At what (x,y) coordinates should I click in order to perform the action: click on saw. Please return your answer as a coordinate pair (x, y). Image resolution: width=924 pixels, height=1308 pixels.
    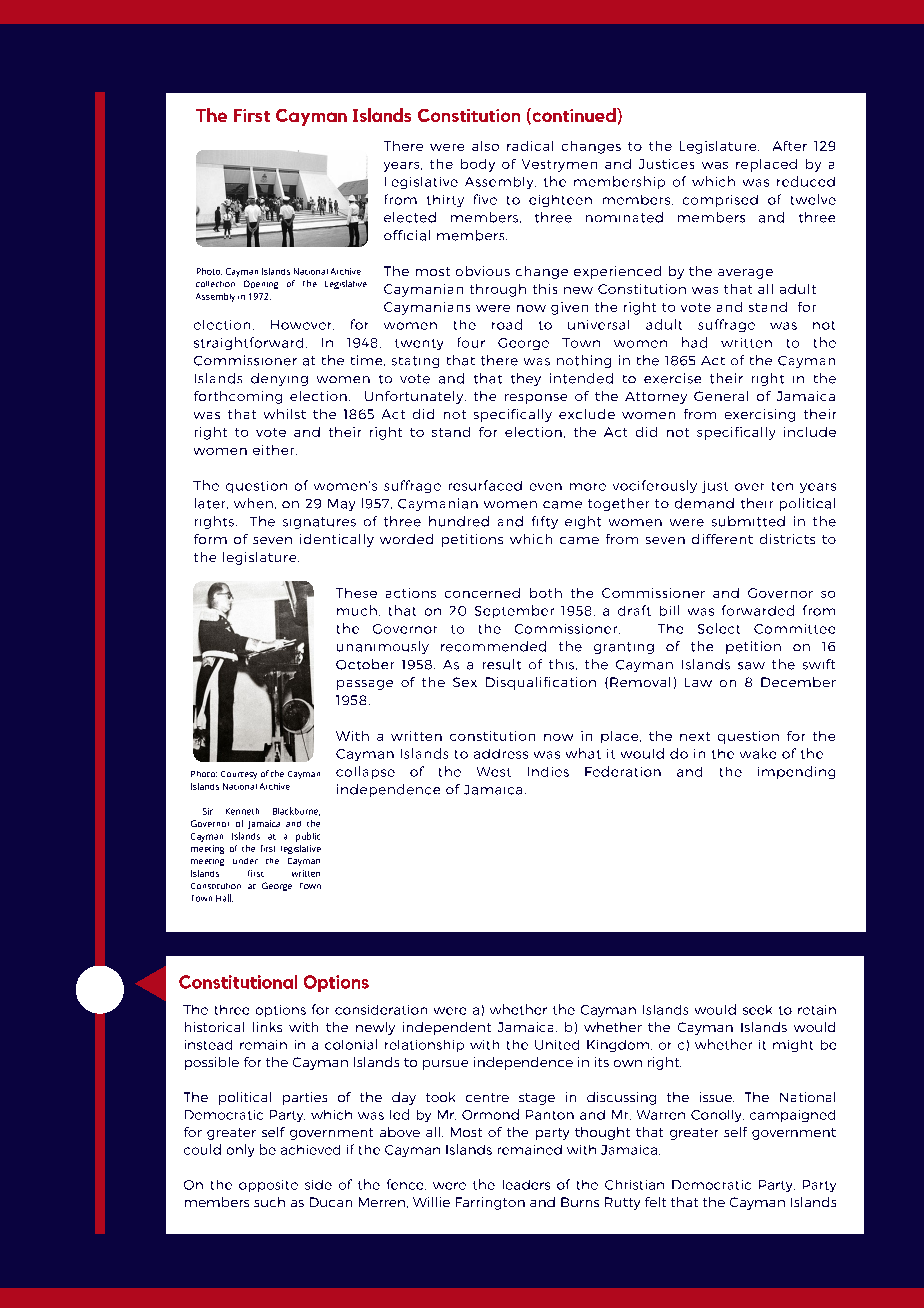
    Looking at the image, I should click on (751, 666).
